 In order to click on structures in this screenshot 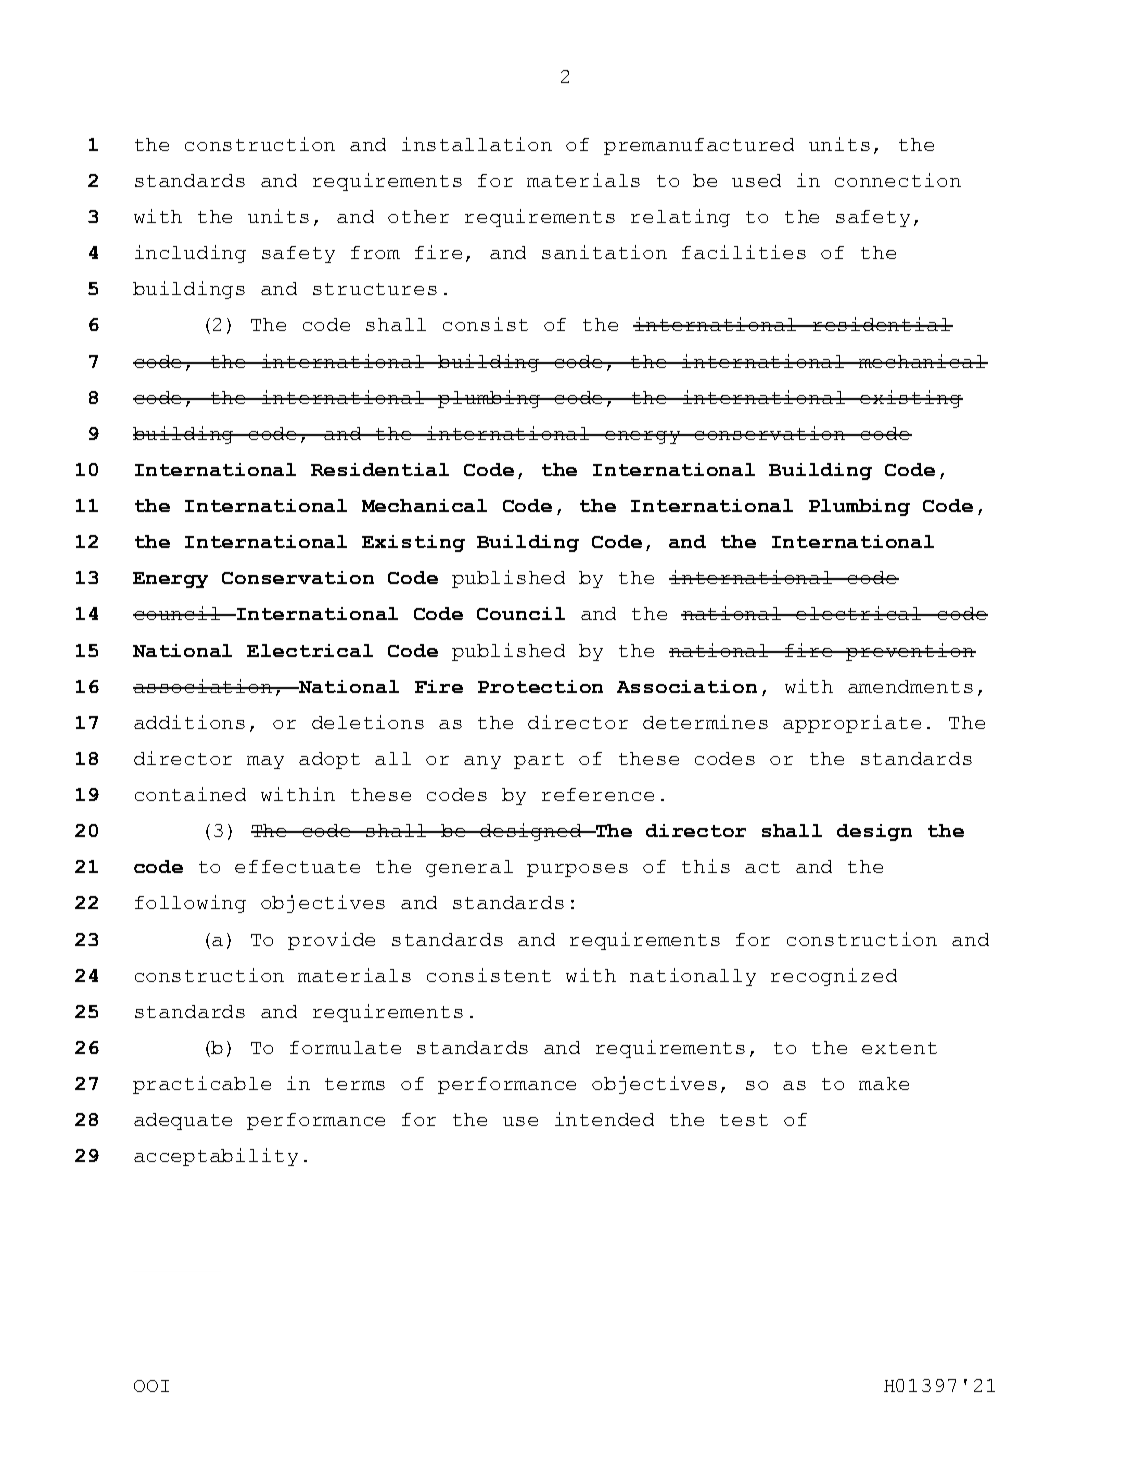, I will do `click(375, 289)`.
